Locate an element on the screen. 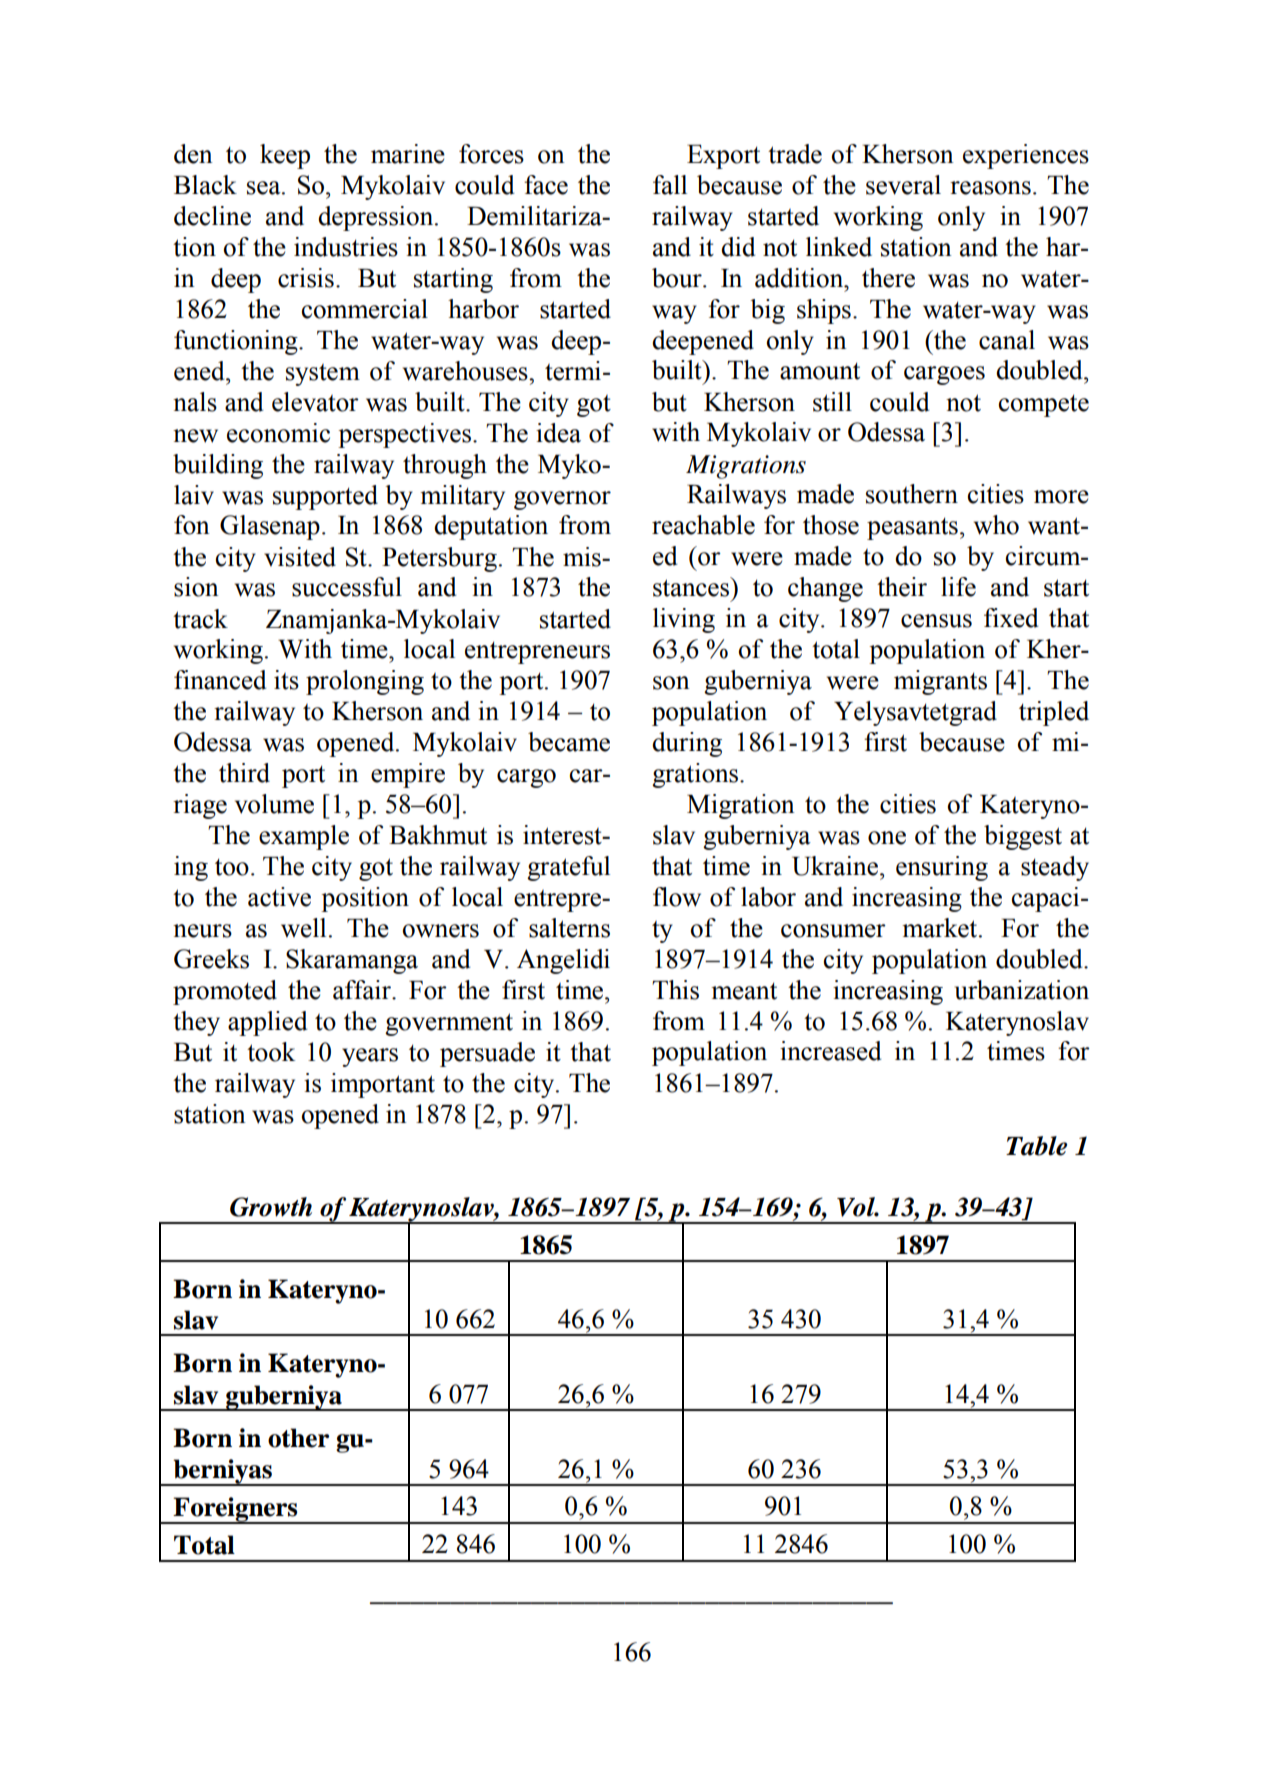 The height and width of the screenshot is (1783, 1263). Table is located at coordinates (1036, 1146).
